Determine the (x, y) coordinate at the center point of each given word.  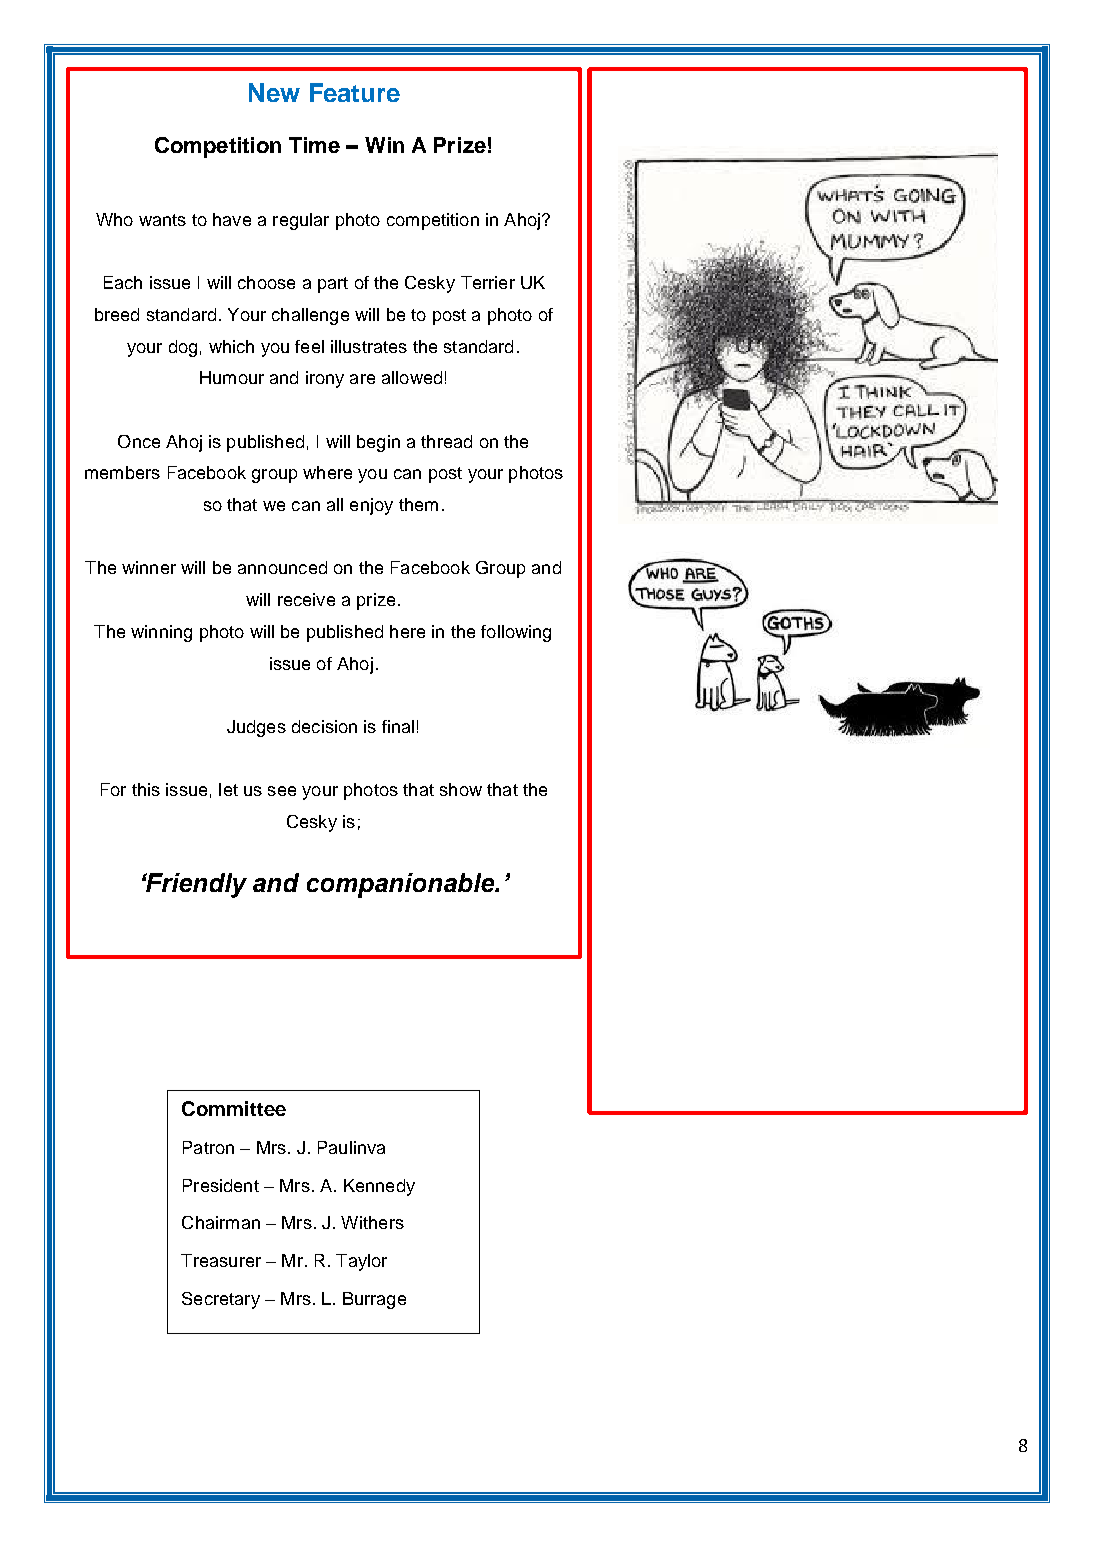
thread (446, 441)
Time (314, 145)
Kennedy (379, 1187)
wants (162, 220)
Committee (234, 1108)
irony (325, 379)
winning (161, 633)
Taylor (361, 1262)
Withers (372, 1222)
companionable (402, 885)
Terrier (488, 282)
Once (139, 441)
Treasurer (221, 1260)
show (461, 789)
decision (324, 726)
